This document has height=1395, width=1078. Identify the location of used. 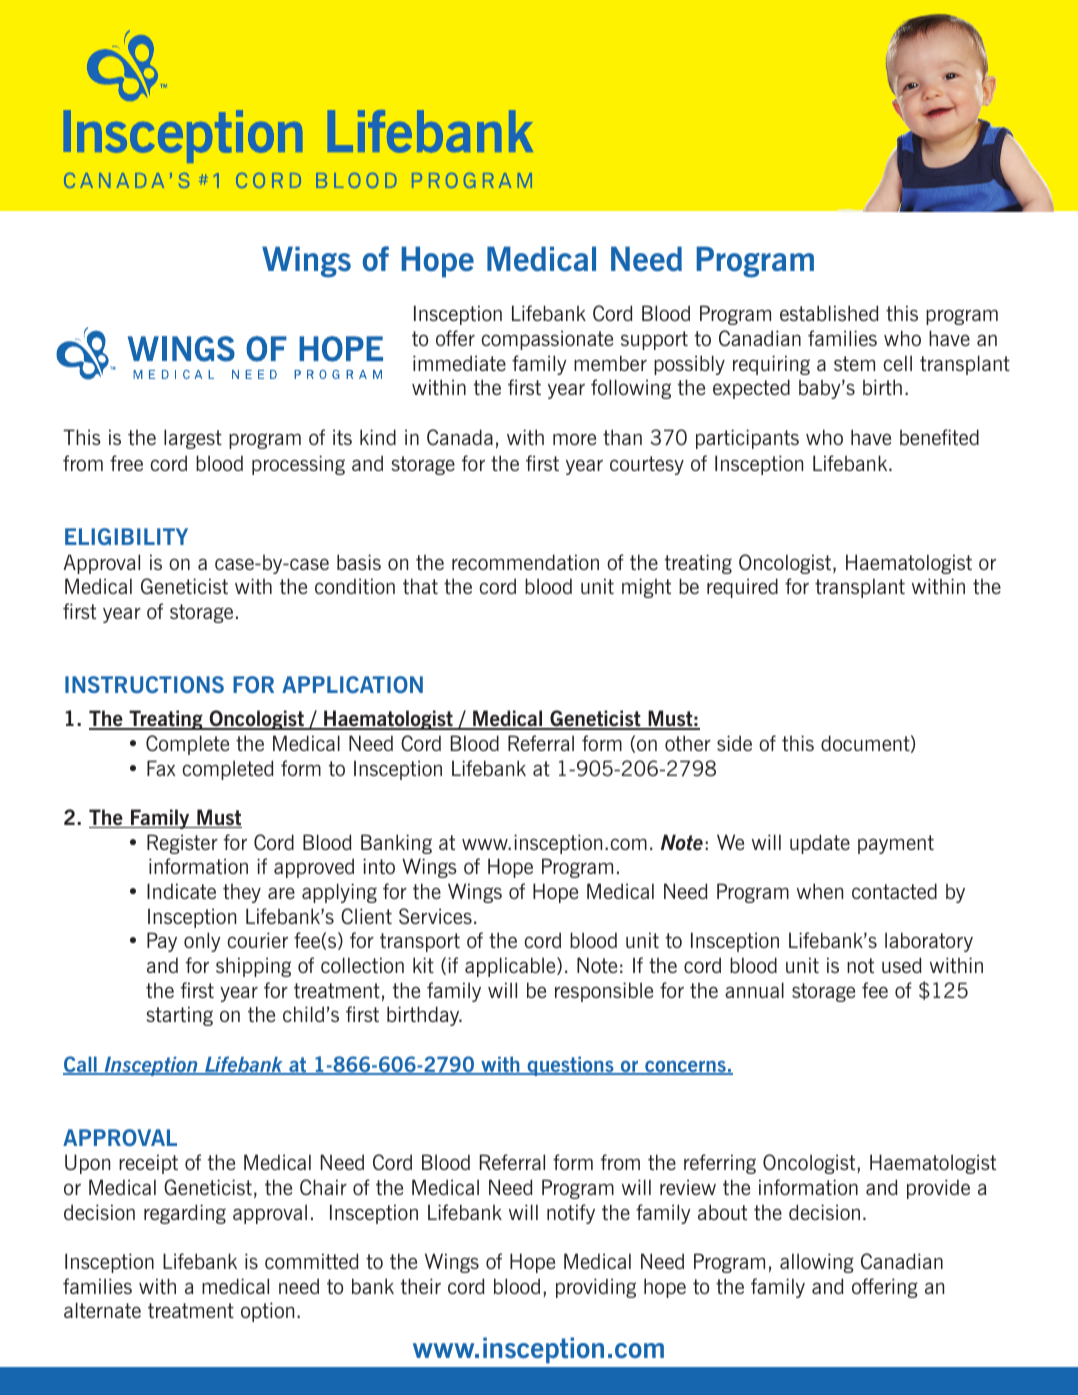
(902, 965).
